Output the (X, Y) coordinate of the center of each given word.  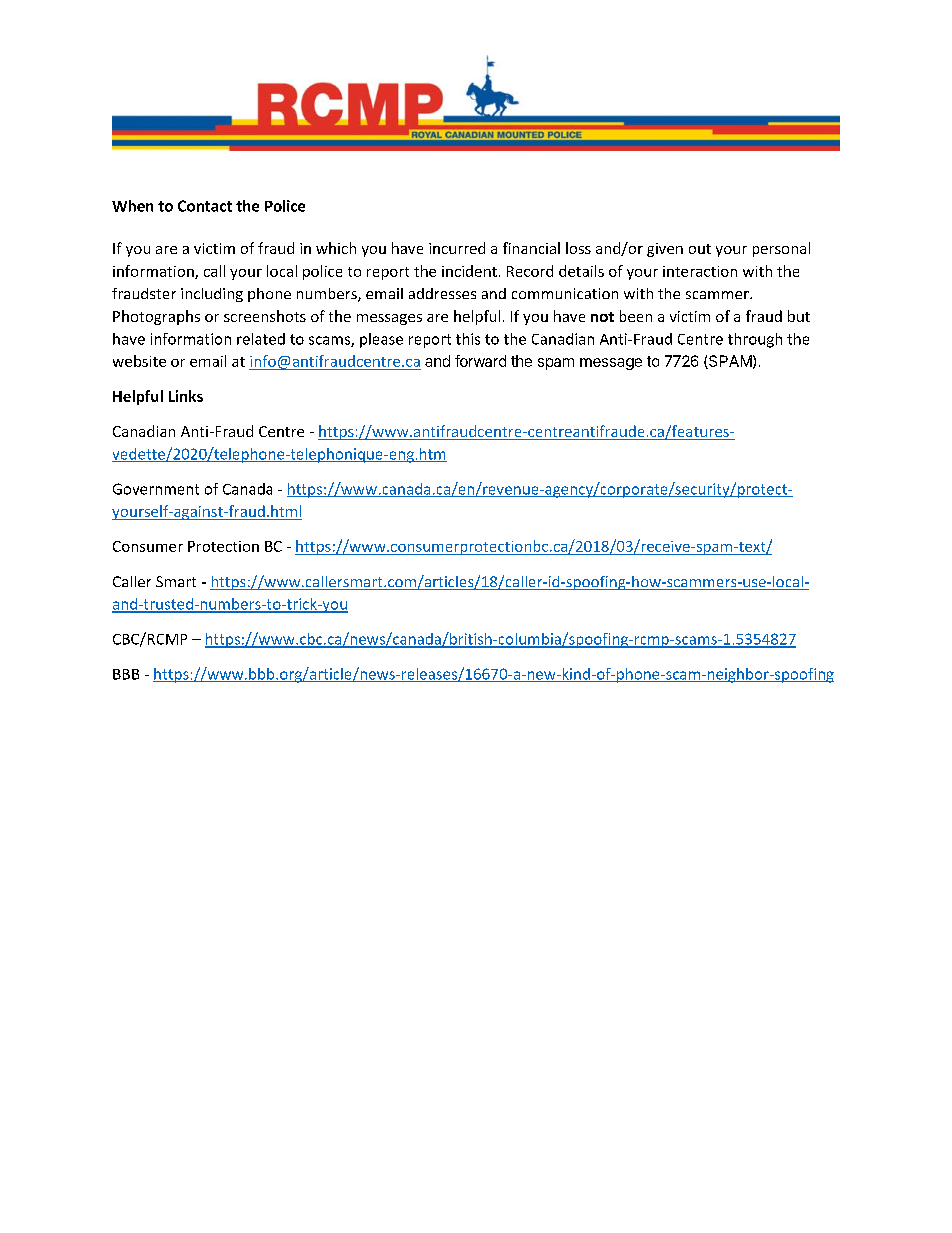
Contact (205, 206)
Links (186, 396)
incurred (457, 248)
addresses (442, 293)
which (336, 248)
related (261, 339)
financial (531, 248)
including (212, 295)
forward (480, 361)
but (799, 316)
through (755, 340)
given (665, 250)
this (468, 339)
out (700, 249)
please (381, 340)
